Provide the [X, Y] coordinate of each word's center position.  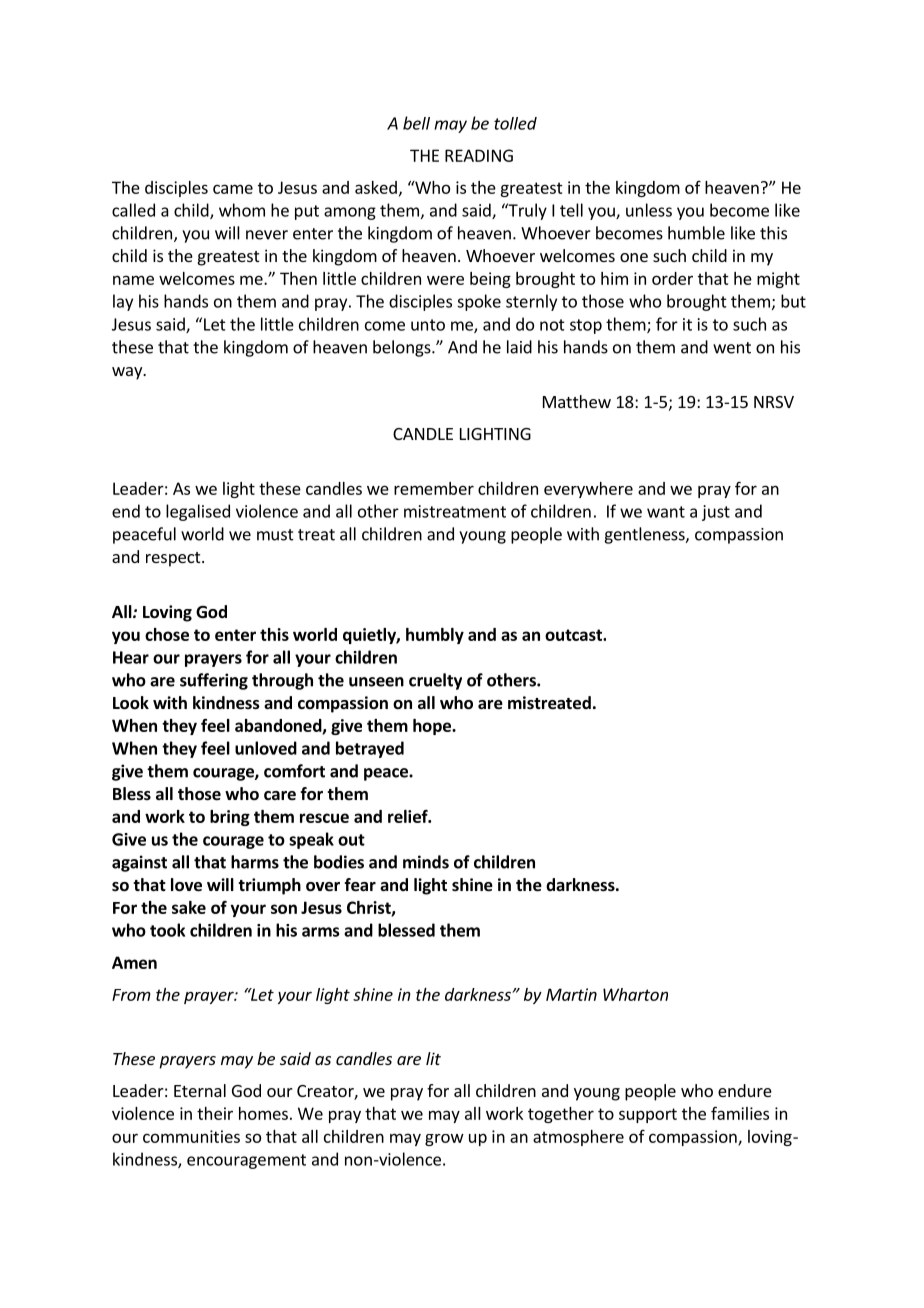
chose [167, 634]
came [233, 189]
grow [444, 1140]
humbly [435, 636]
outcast [574, 635]
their [215, 1113]
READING [479, 155]
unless [649, 210]
